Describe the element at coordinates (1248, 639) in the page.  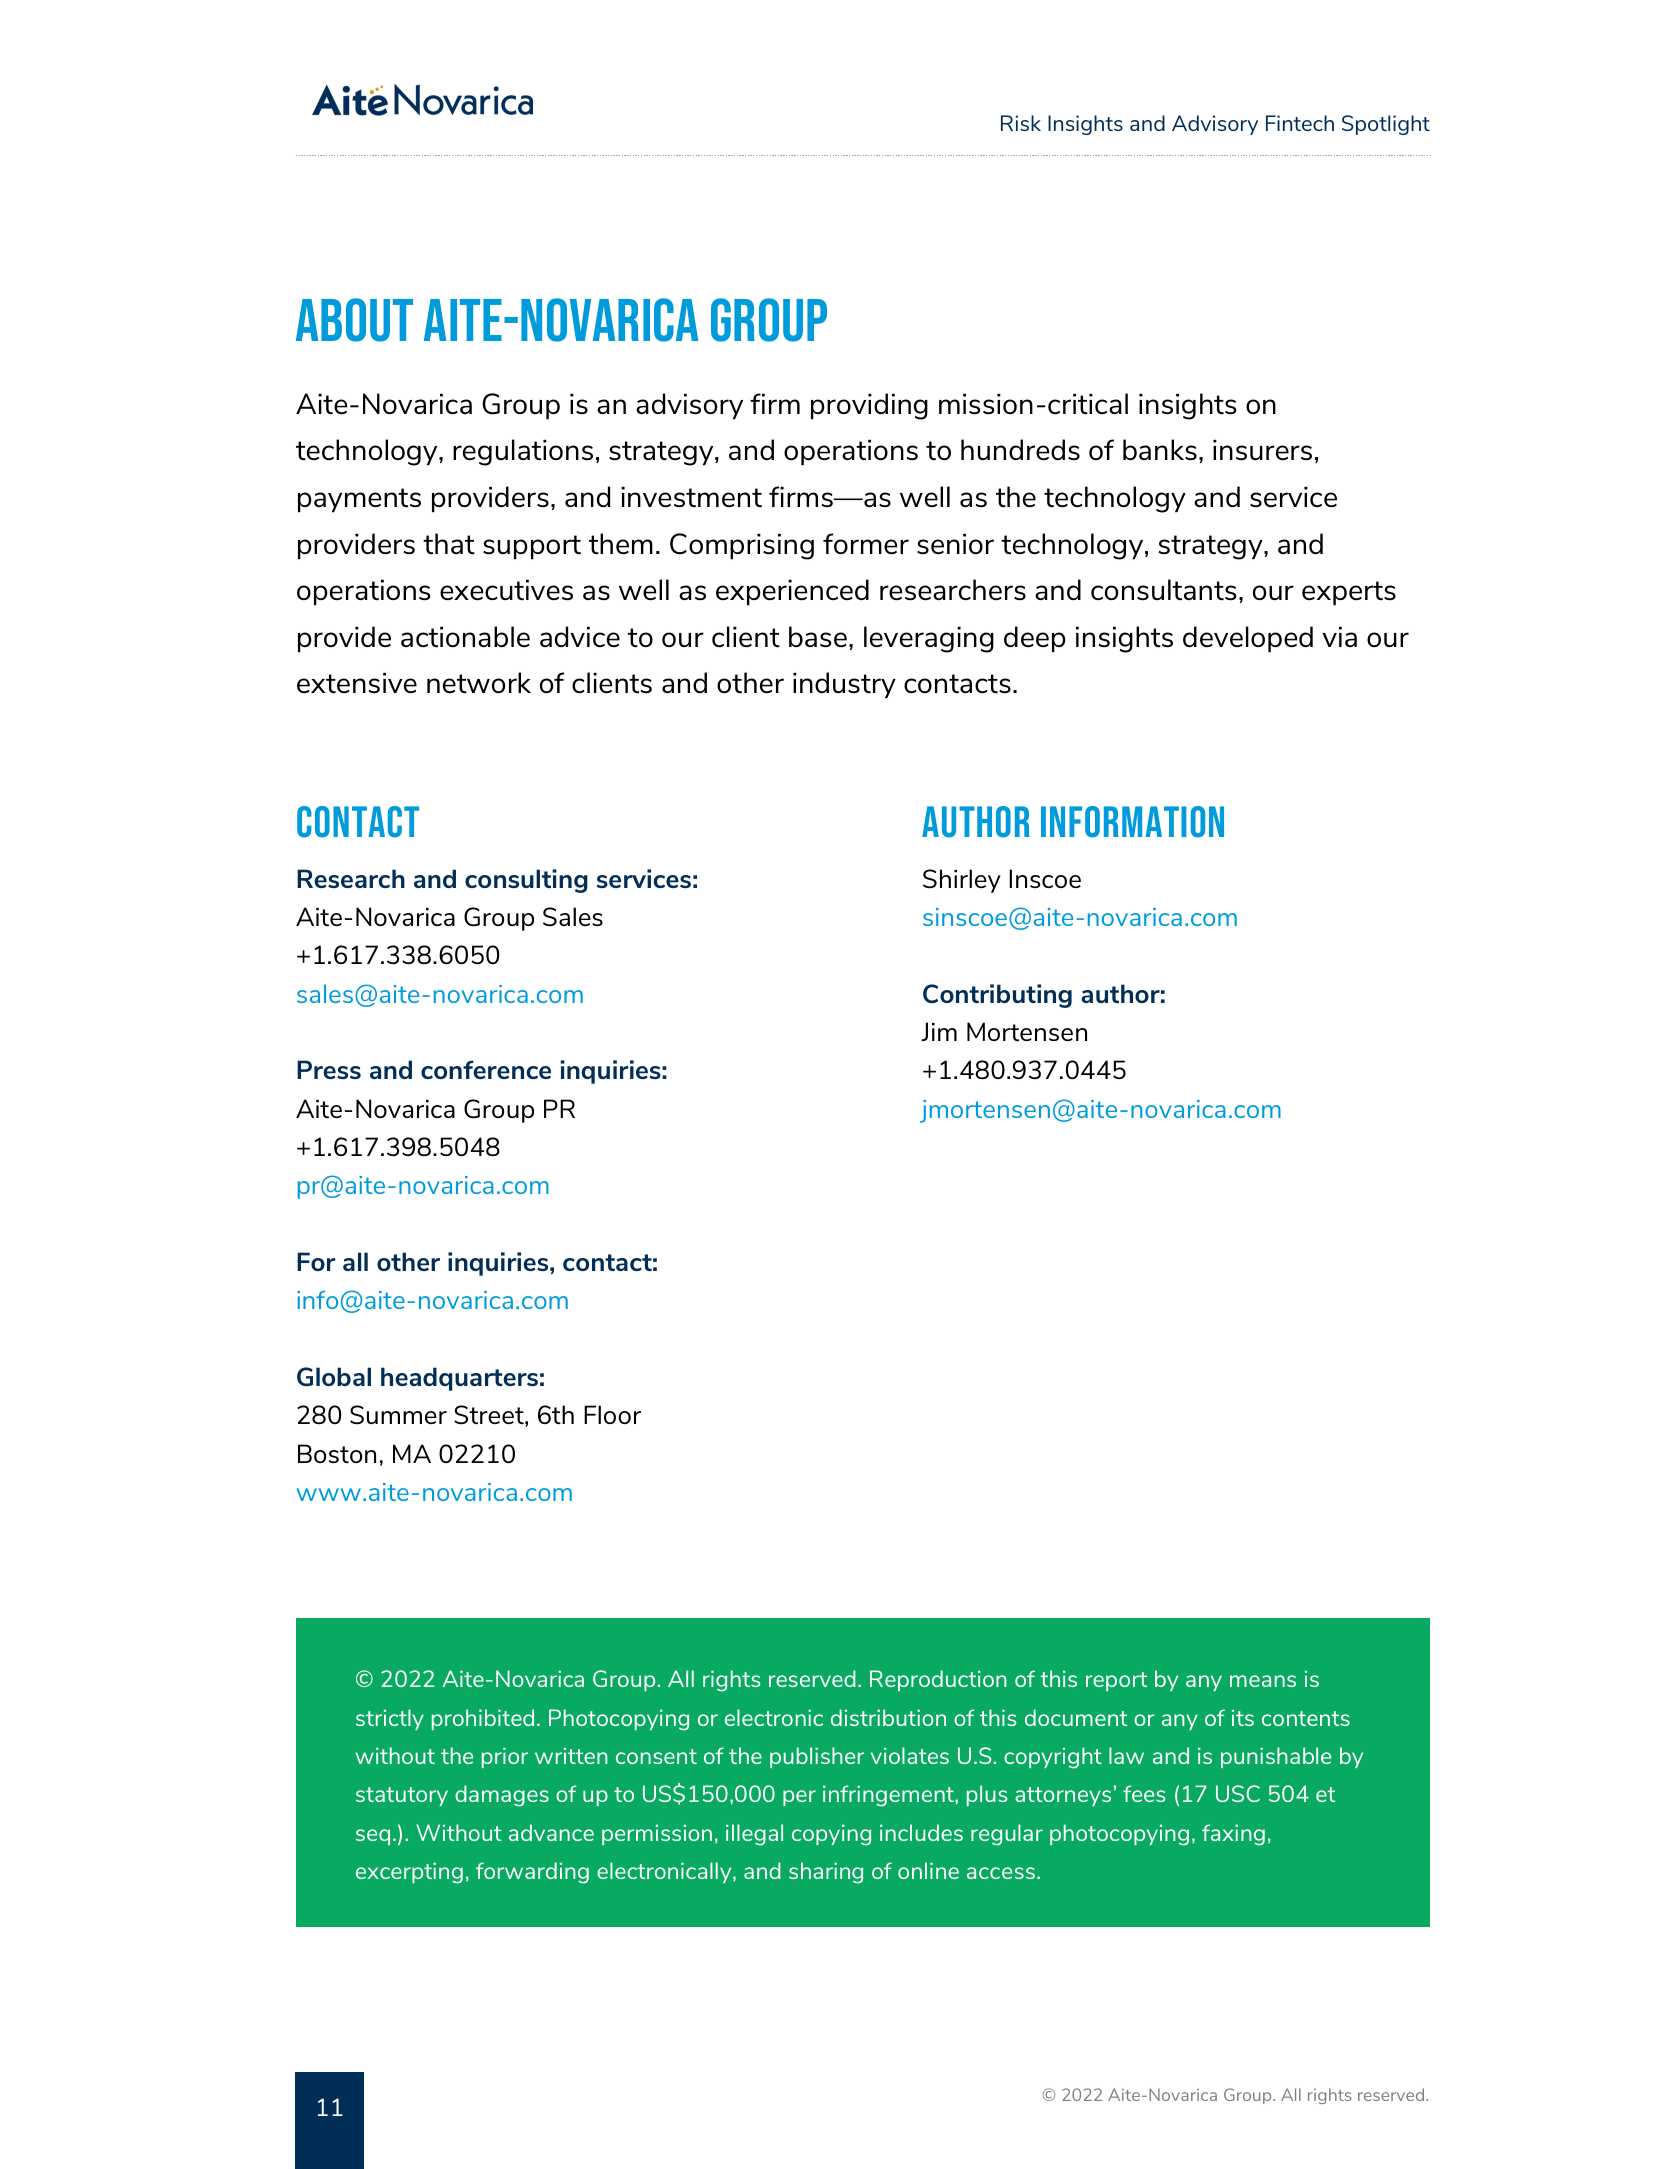
I see `developed` at that location.
